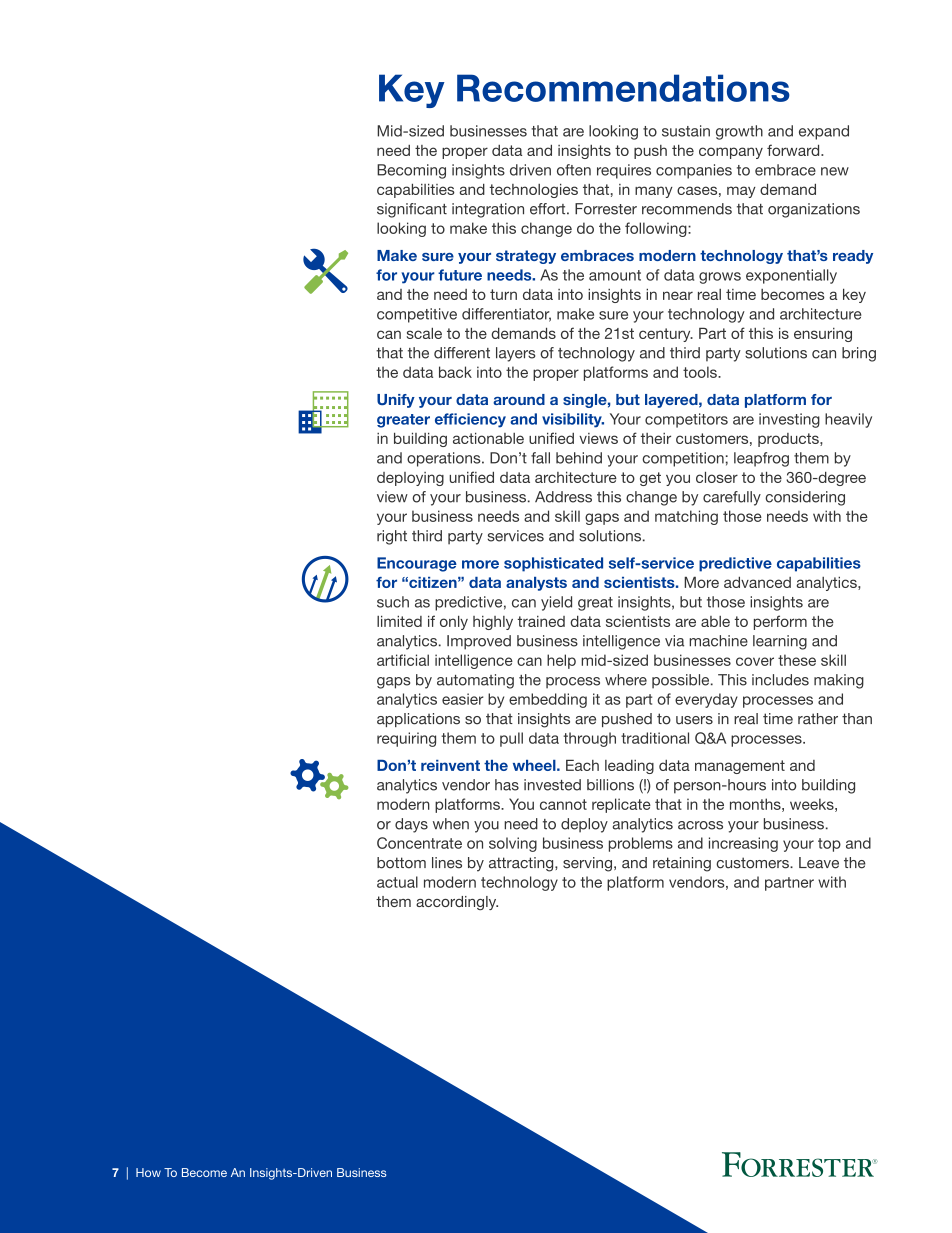  What do you see at coordinates (493, 623) in the screenshot?
I see `highly` at bounding box center [493, 623].
